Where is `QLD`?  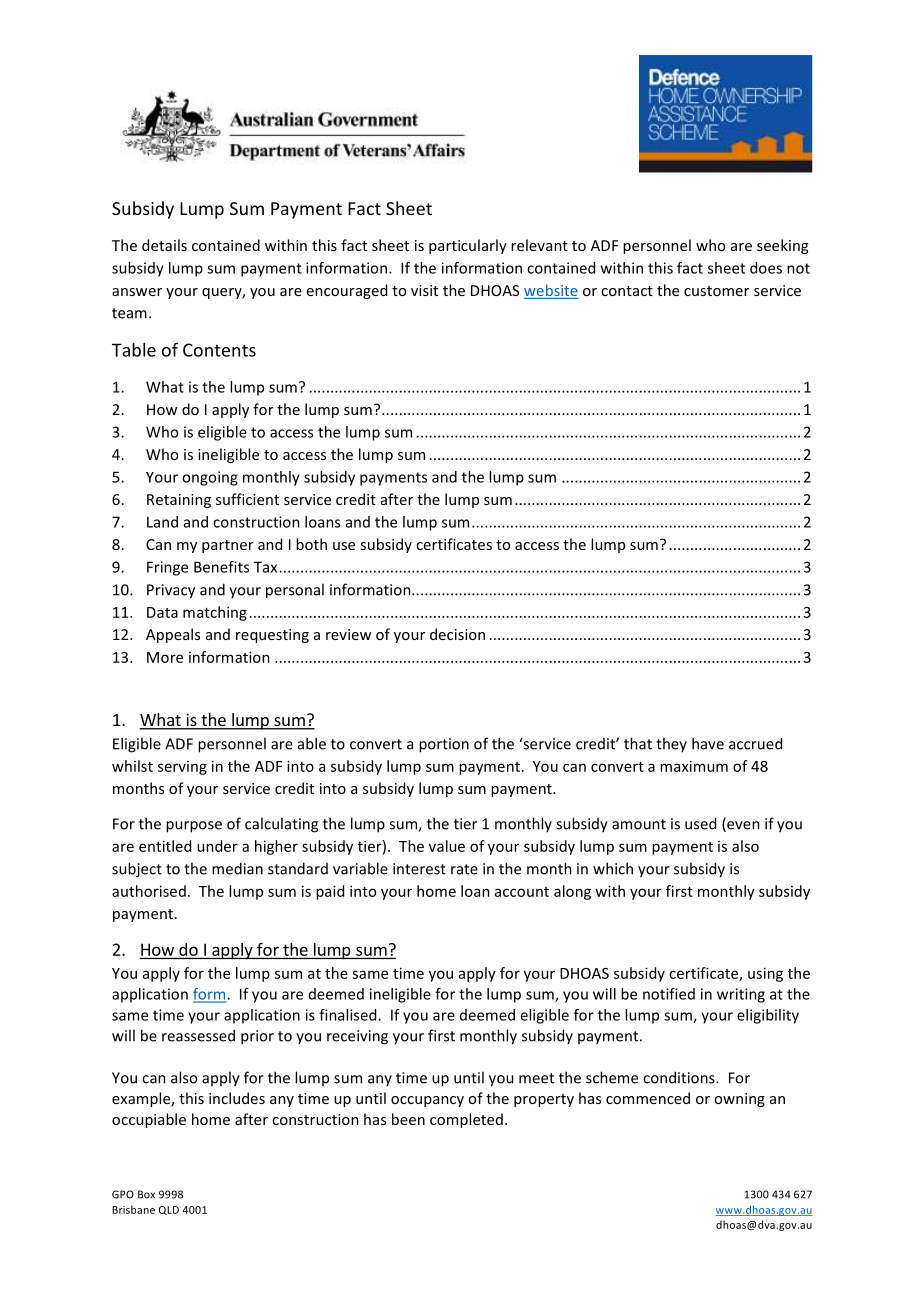
QLD is located at coordinates (169, 1210).
